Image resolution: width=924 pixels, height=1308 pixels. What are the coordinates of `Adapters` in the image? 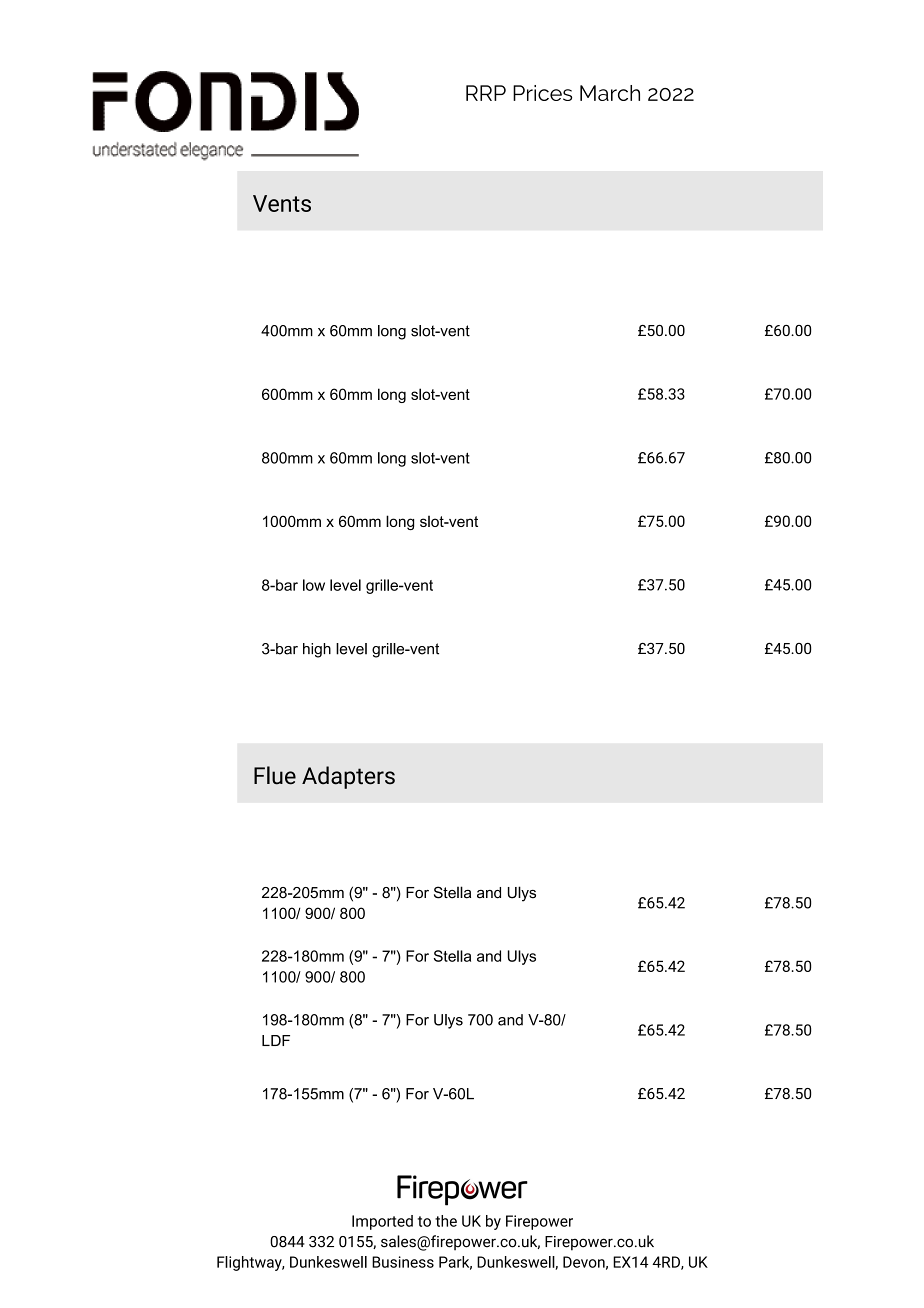 It's located at (348, 777).
